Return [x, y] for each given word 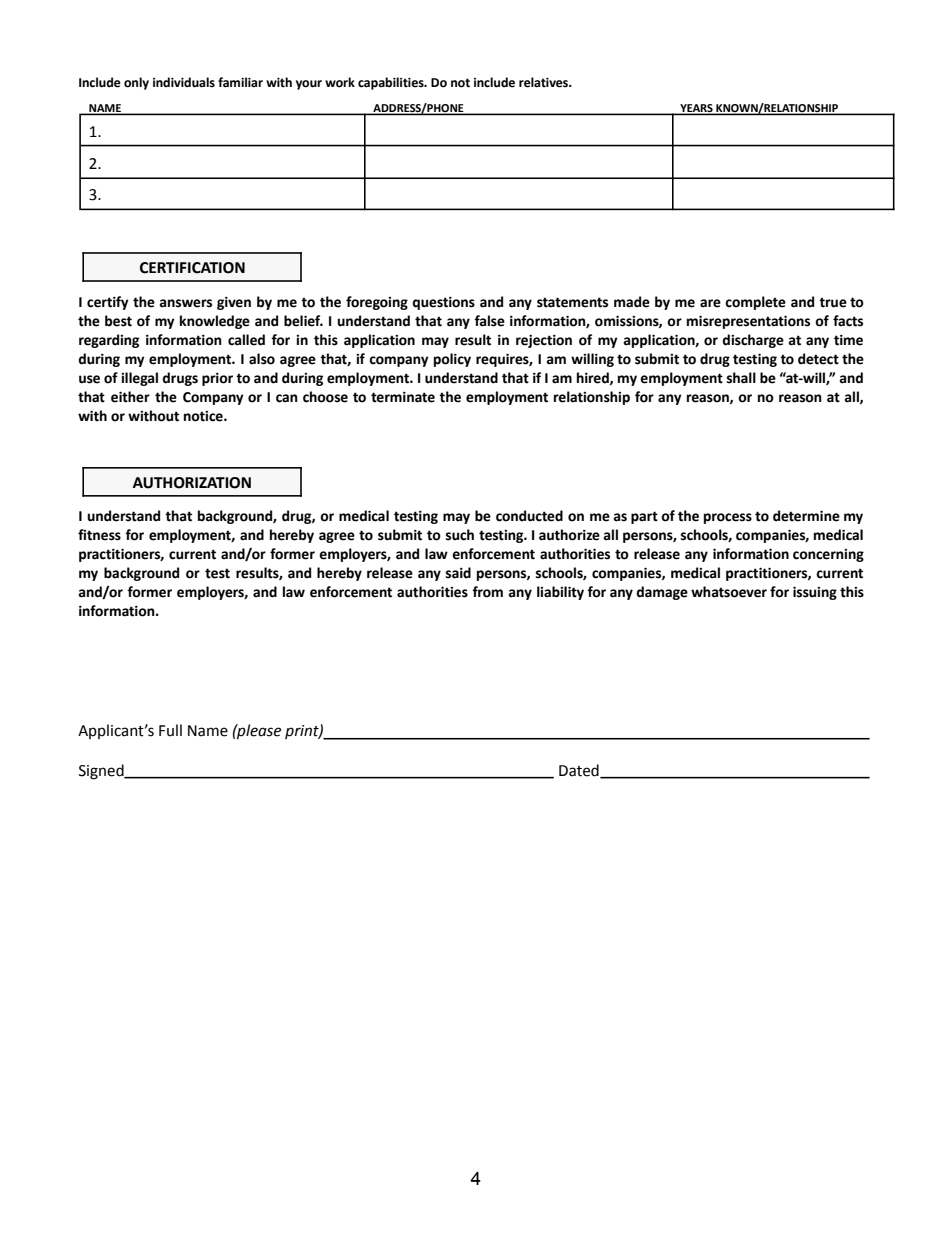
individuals [184, 82]
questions [443, 303]
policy [452, 360]
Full [170, 730]
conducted [529, 516]
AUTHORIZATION [192, 483]
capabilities [392, 83]
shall [741, 378]
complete [755, 303]
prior [217, 379]
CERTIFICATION [192, 268]
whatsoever [729, 592]
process [728, 518]
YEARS [696, 109]
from [487, 592]
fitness [99, 535]
